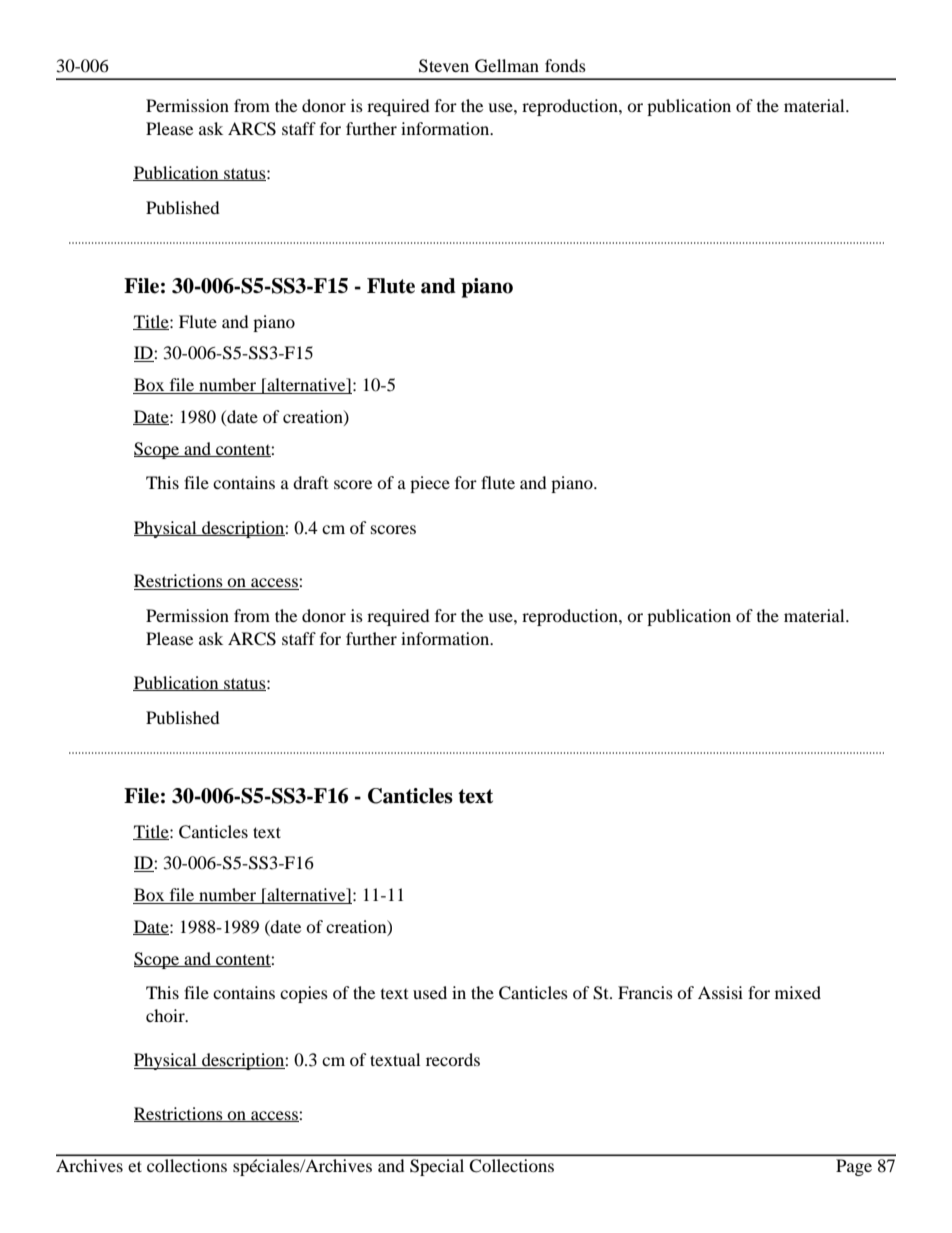 The width and height of the screenshot is (952, 1233). Describe the element at coordinates (645, 992) in the screenshot. I see `Francis` at that location.
